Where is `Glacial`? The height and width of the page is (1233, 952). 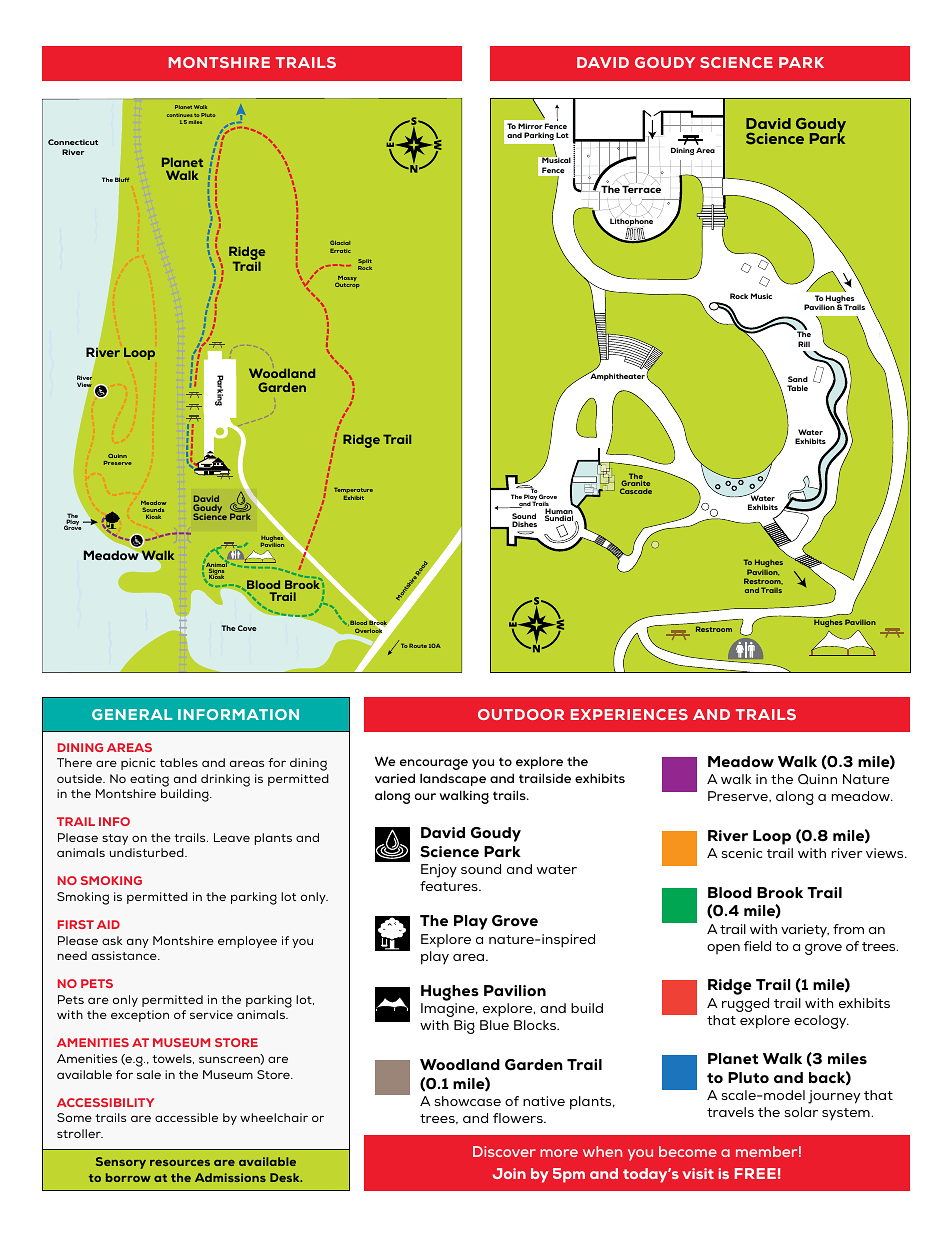 Glacial is located at coordinates (340, 242).
